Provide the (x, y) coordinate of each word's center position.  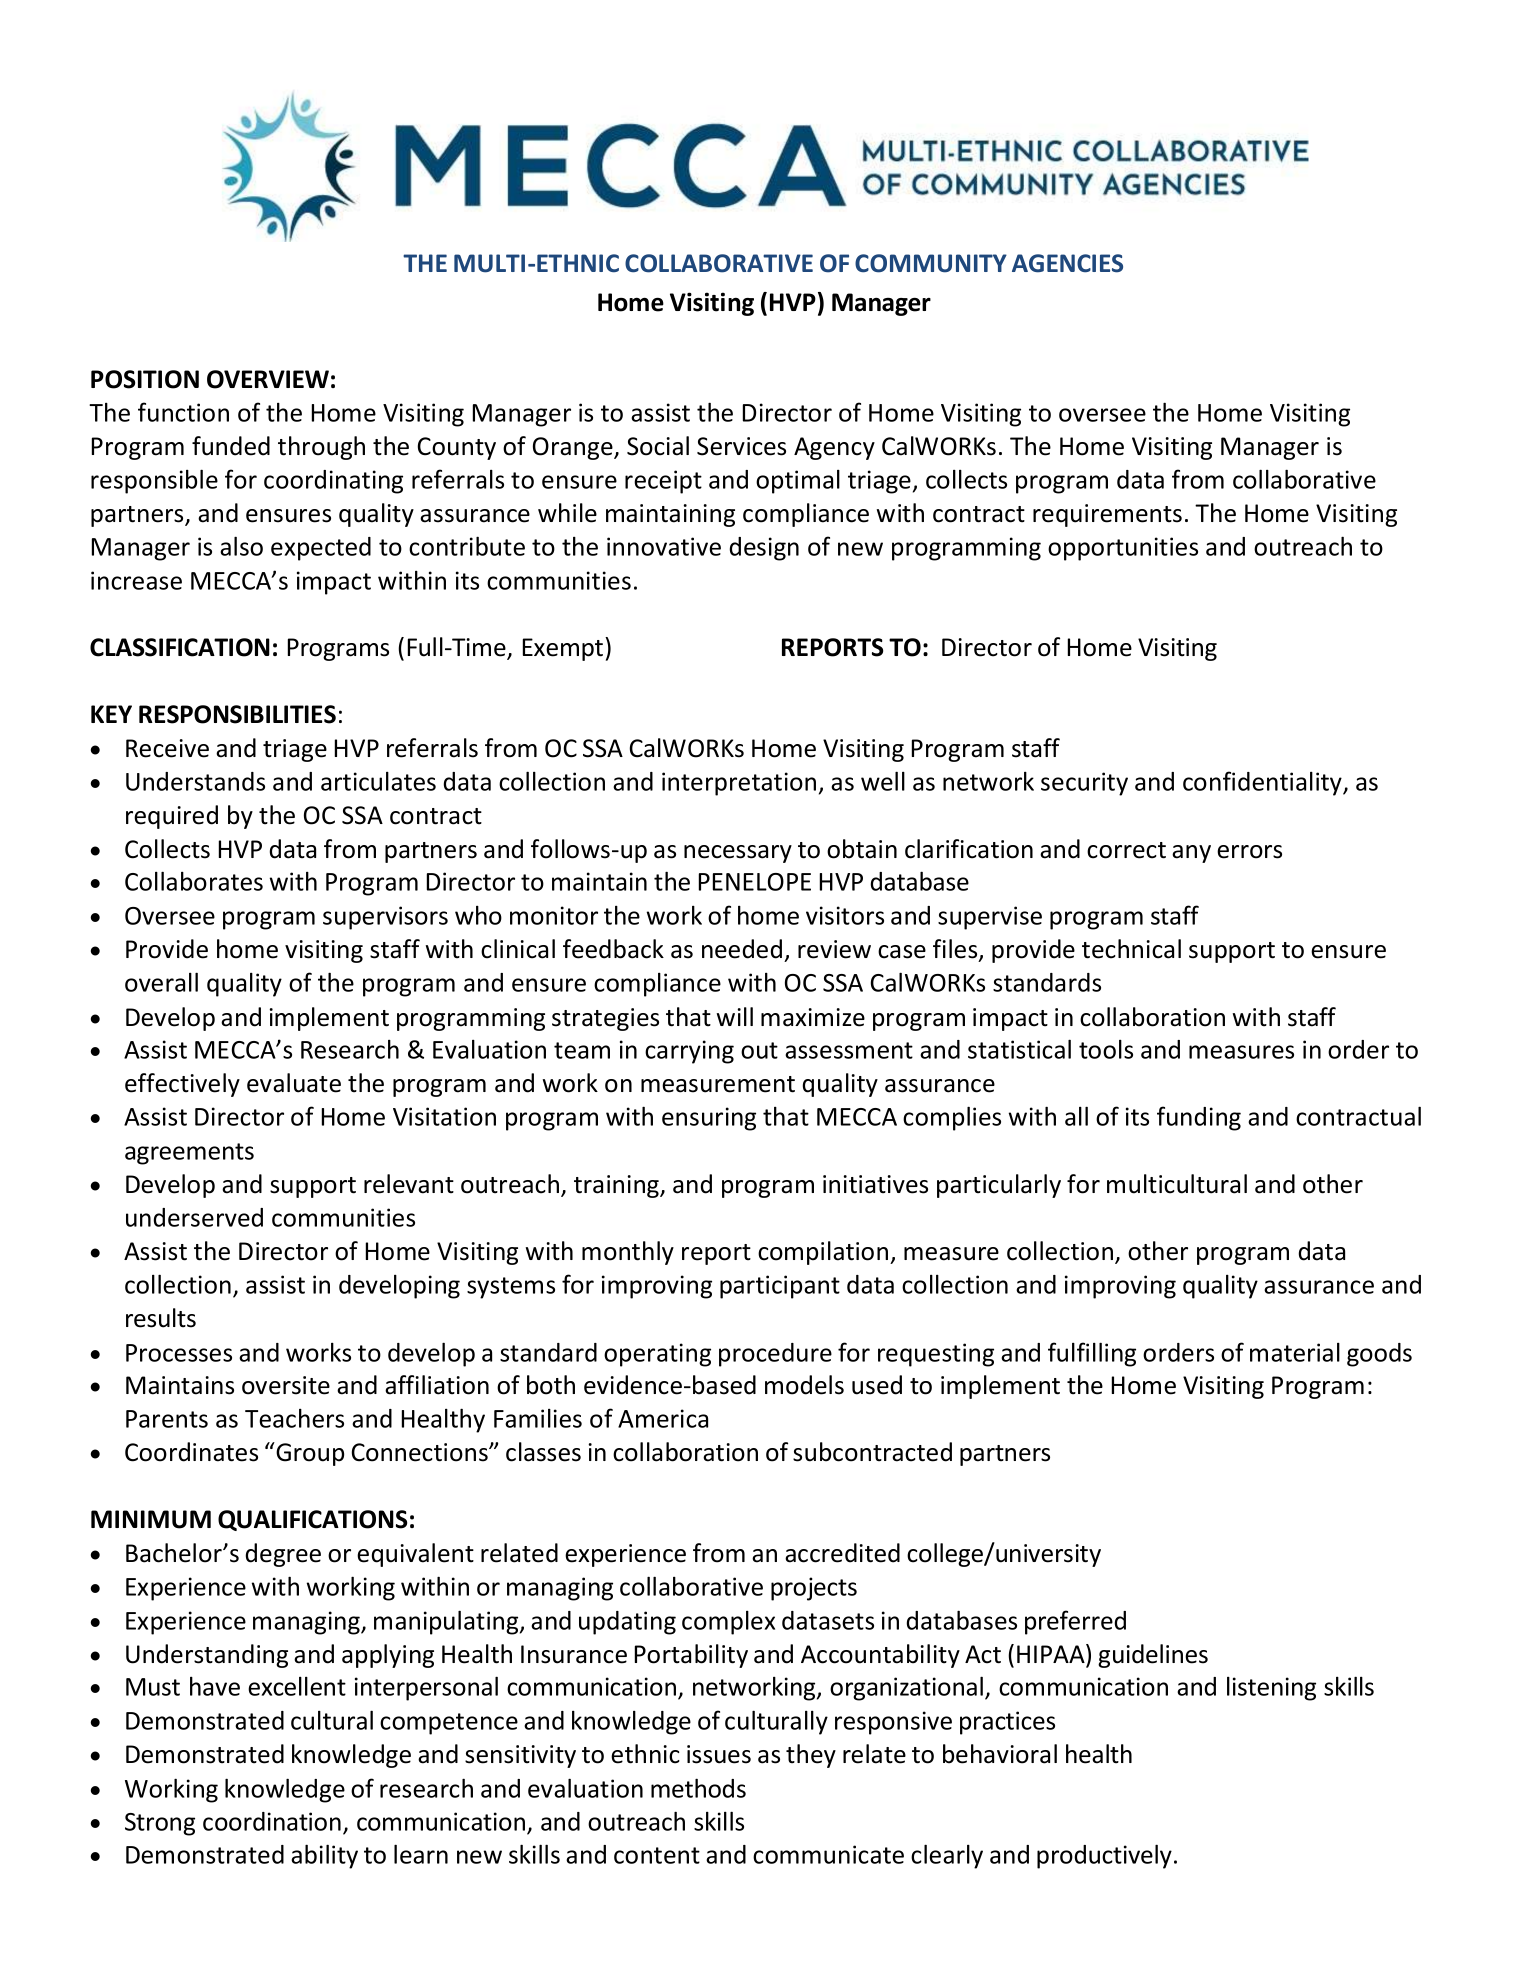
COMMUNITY (931, 263)
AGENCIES (1067, 263)
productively (1104, 1856)
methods (698, 1788)
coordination (272, 1821)
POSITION (145, 379)
